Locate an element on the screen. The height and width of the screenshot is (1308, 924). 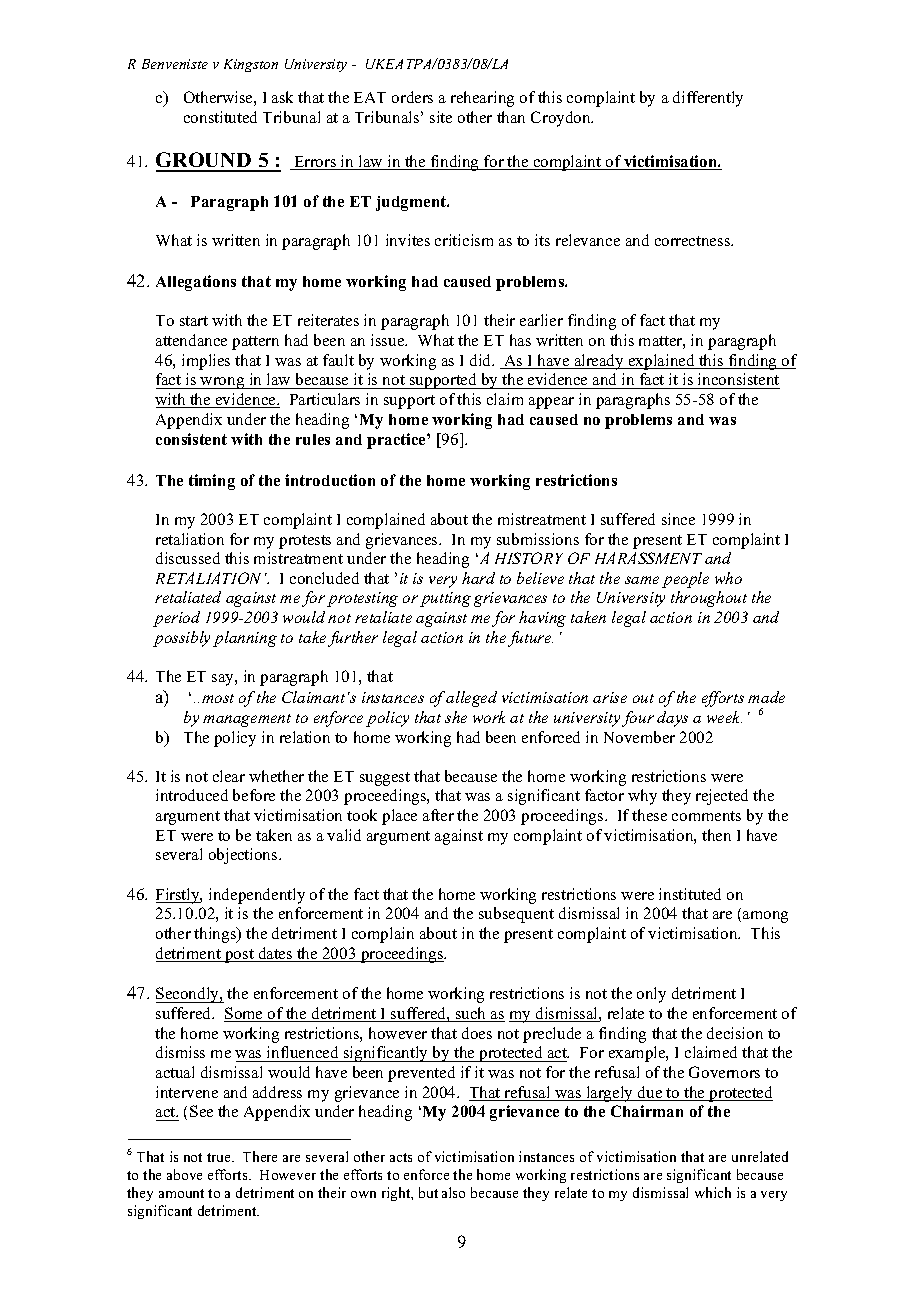
practice is located at coordinates (397, 441).
